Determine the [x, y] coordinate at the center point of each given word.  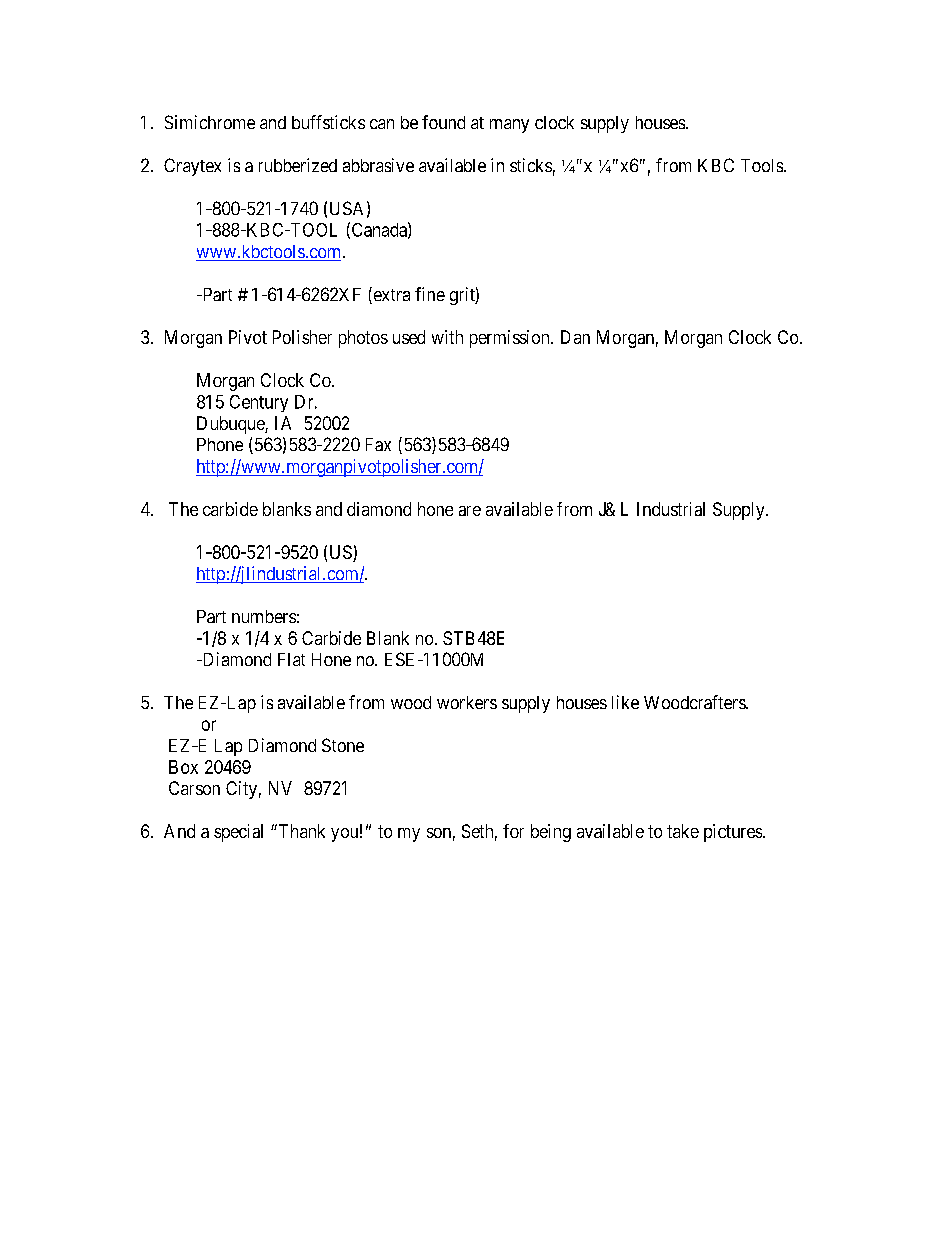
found [443, 122]
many [509, 126]
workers [467, 702]
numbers [264, 616]
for [513, 831]
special [238, 833]
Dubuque [231, 425]
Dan [575, 337]
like [625, 702]
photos [363, 339]
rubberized [298, 165]
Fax [378, 444]
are [470, 511]
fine [430, 294]
